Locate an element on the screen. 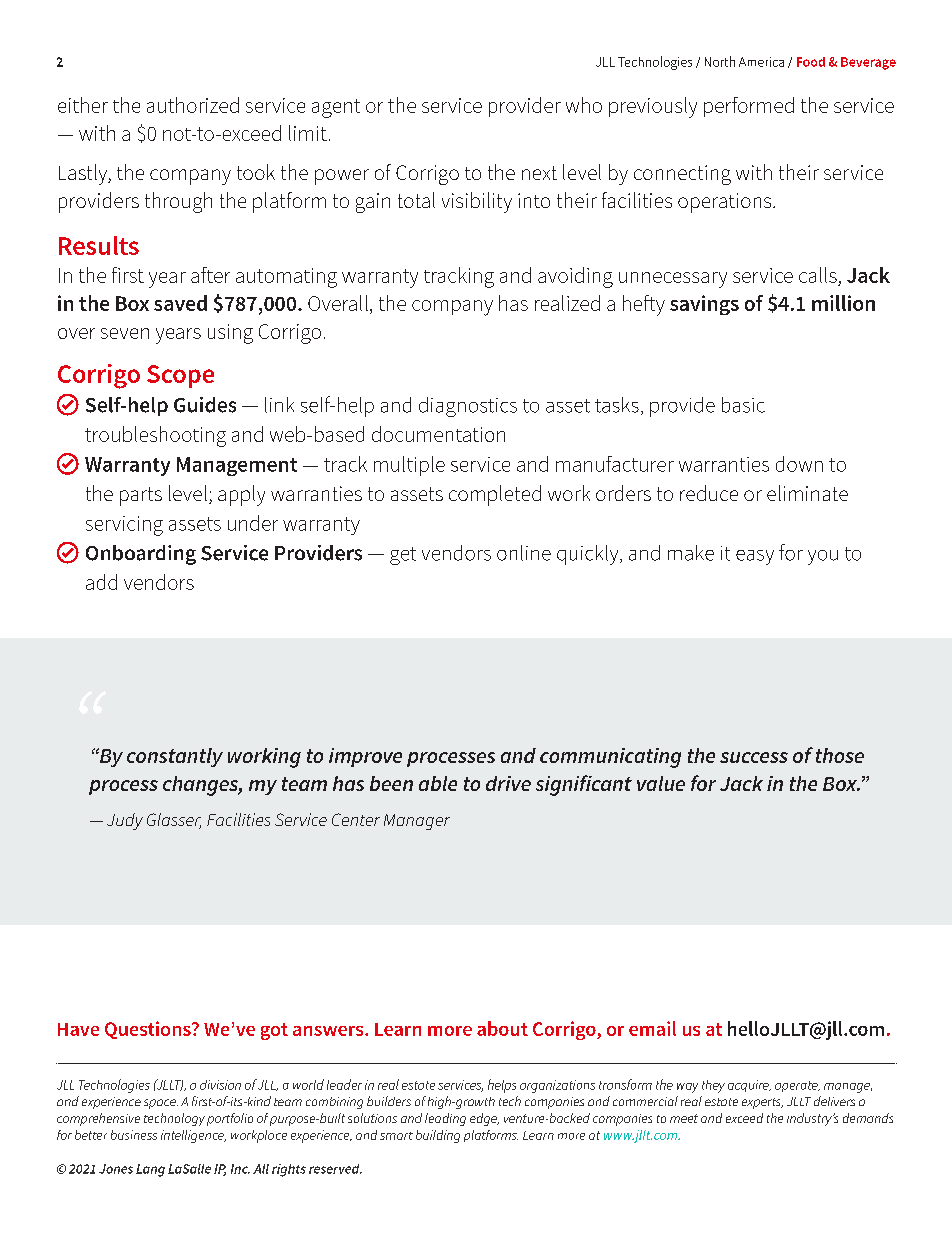 The image size is (952, 1233). Scope is located at coordinates (180, 376).
